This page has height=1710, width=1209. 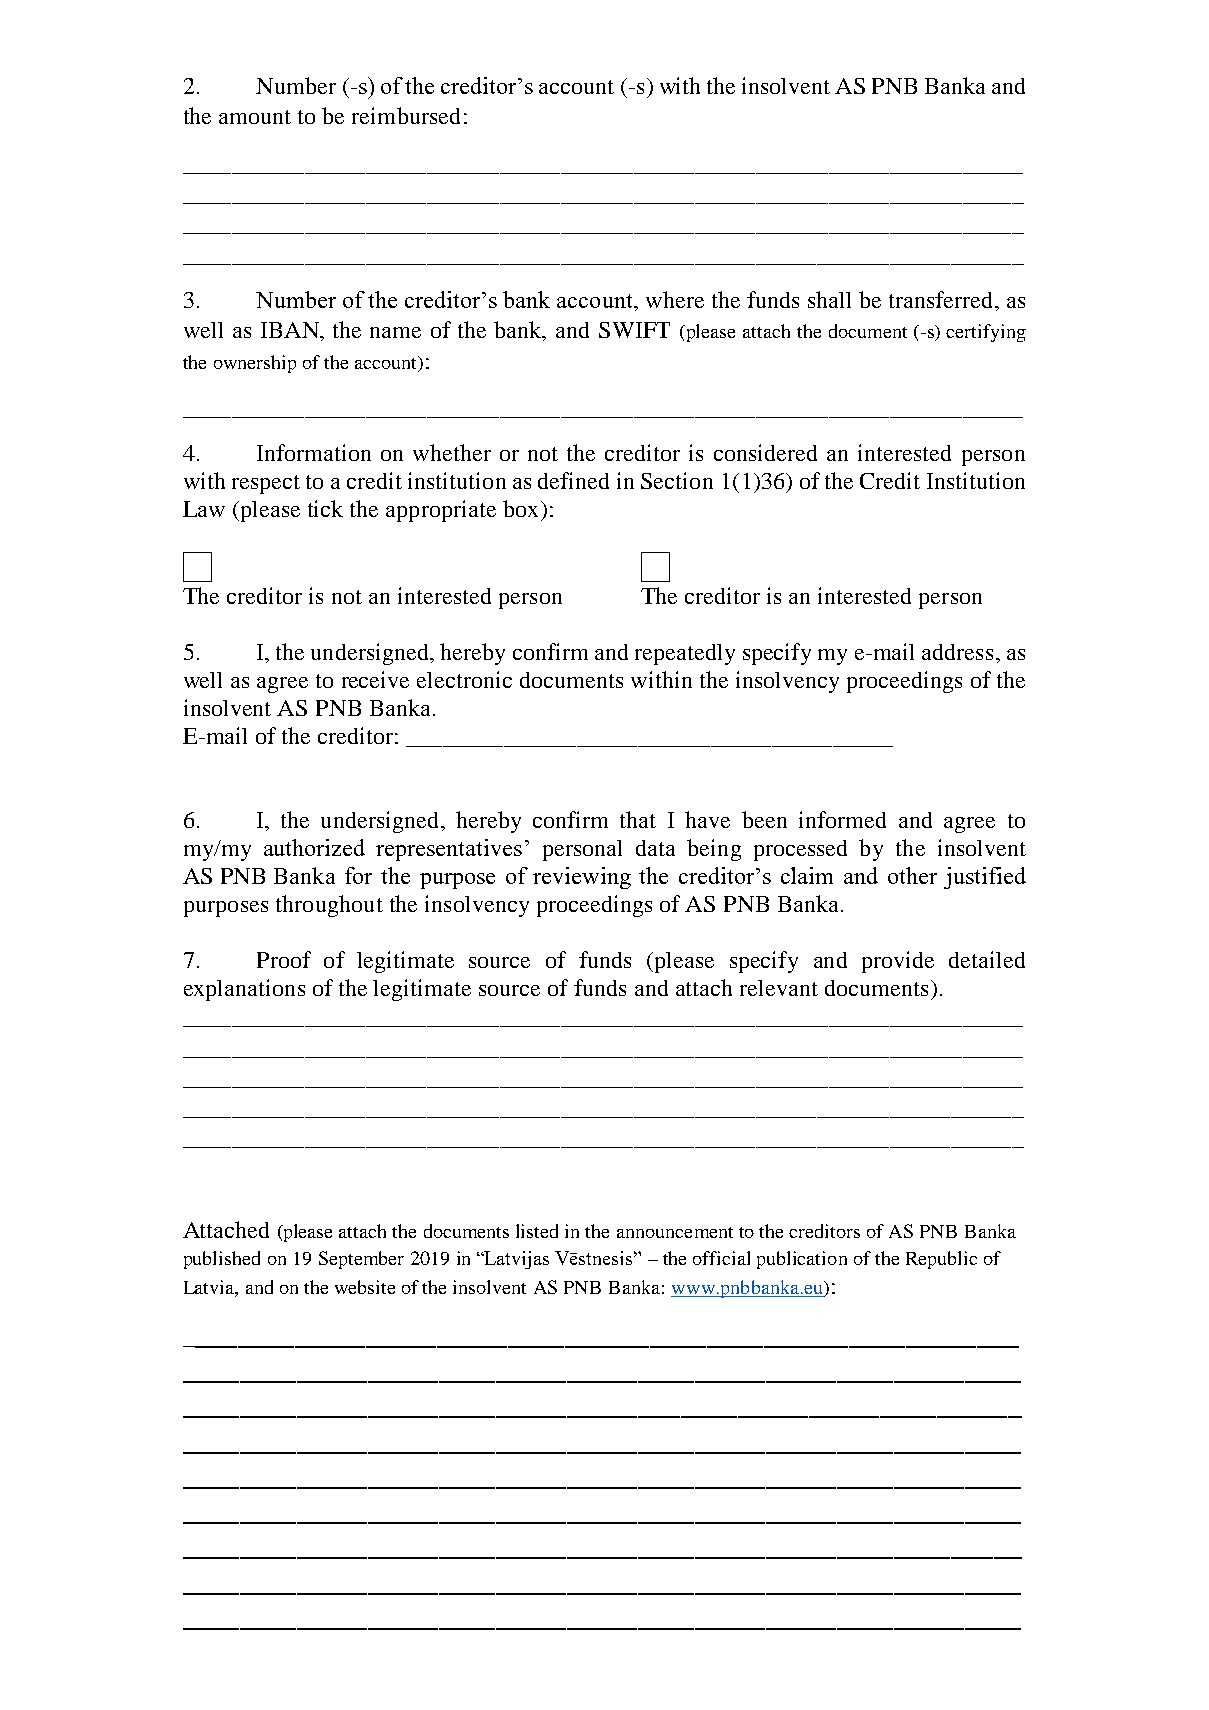 What do you see at coordinates (284, 959) in the page?
I see `Proof` at bounding box center [284, 959].
